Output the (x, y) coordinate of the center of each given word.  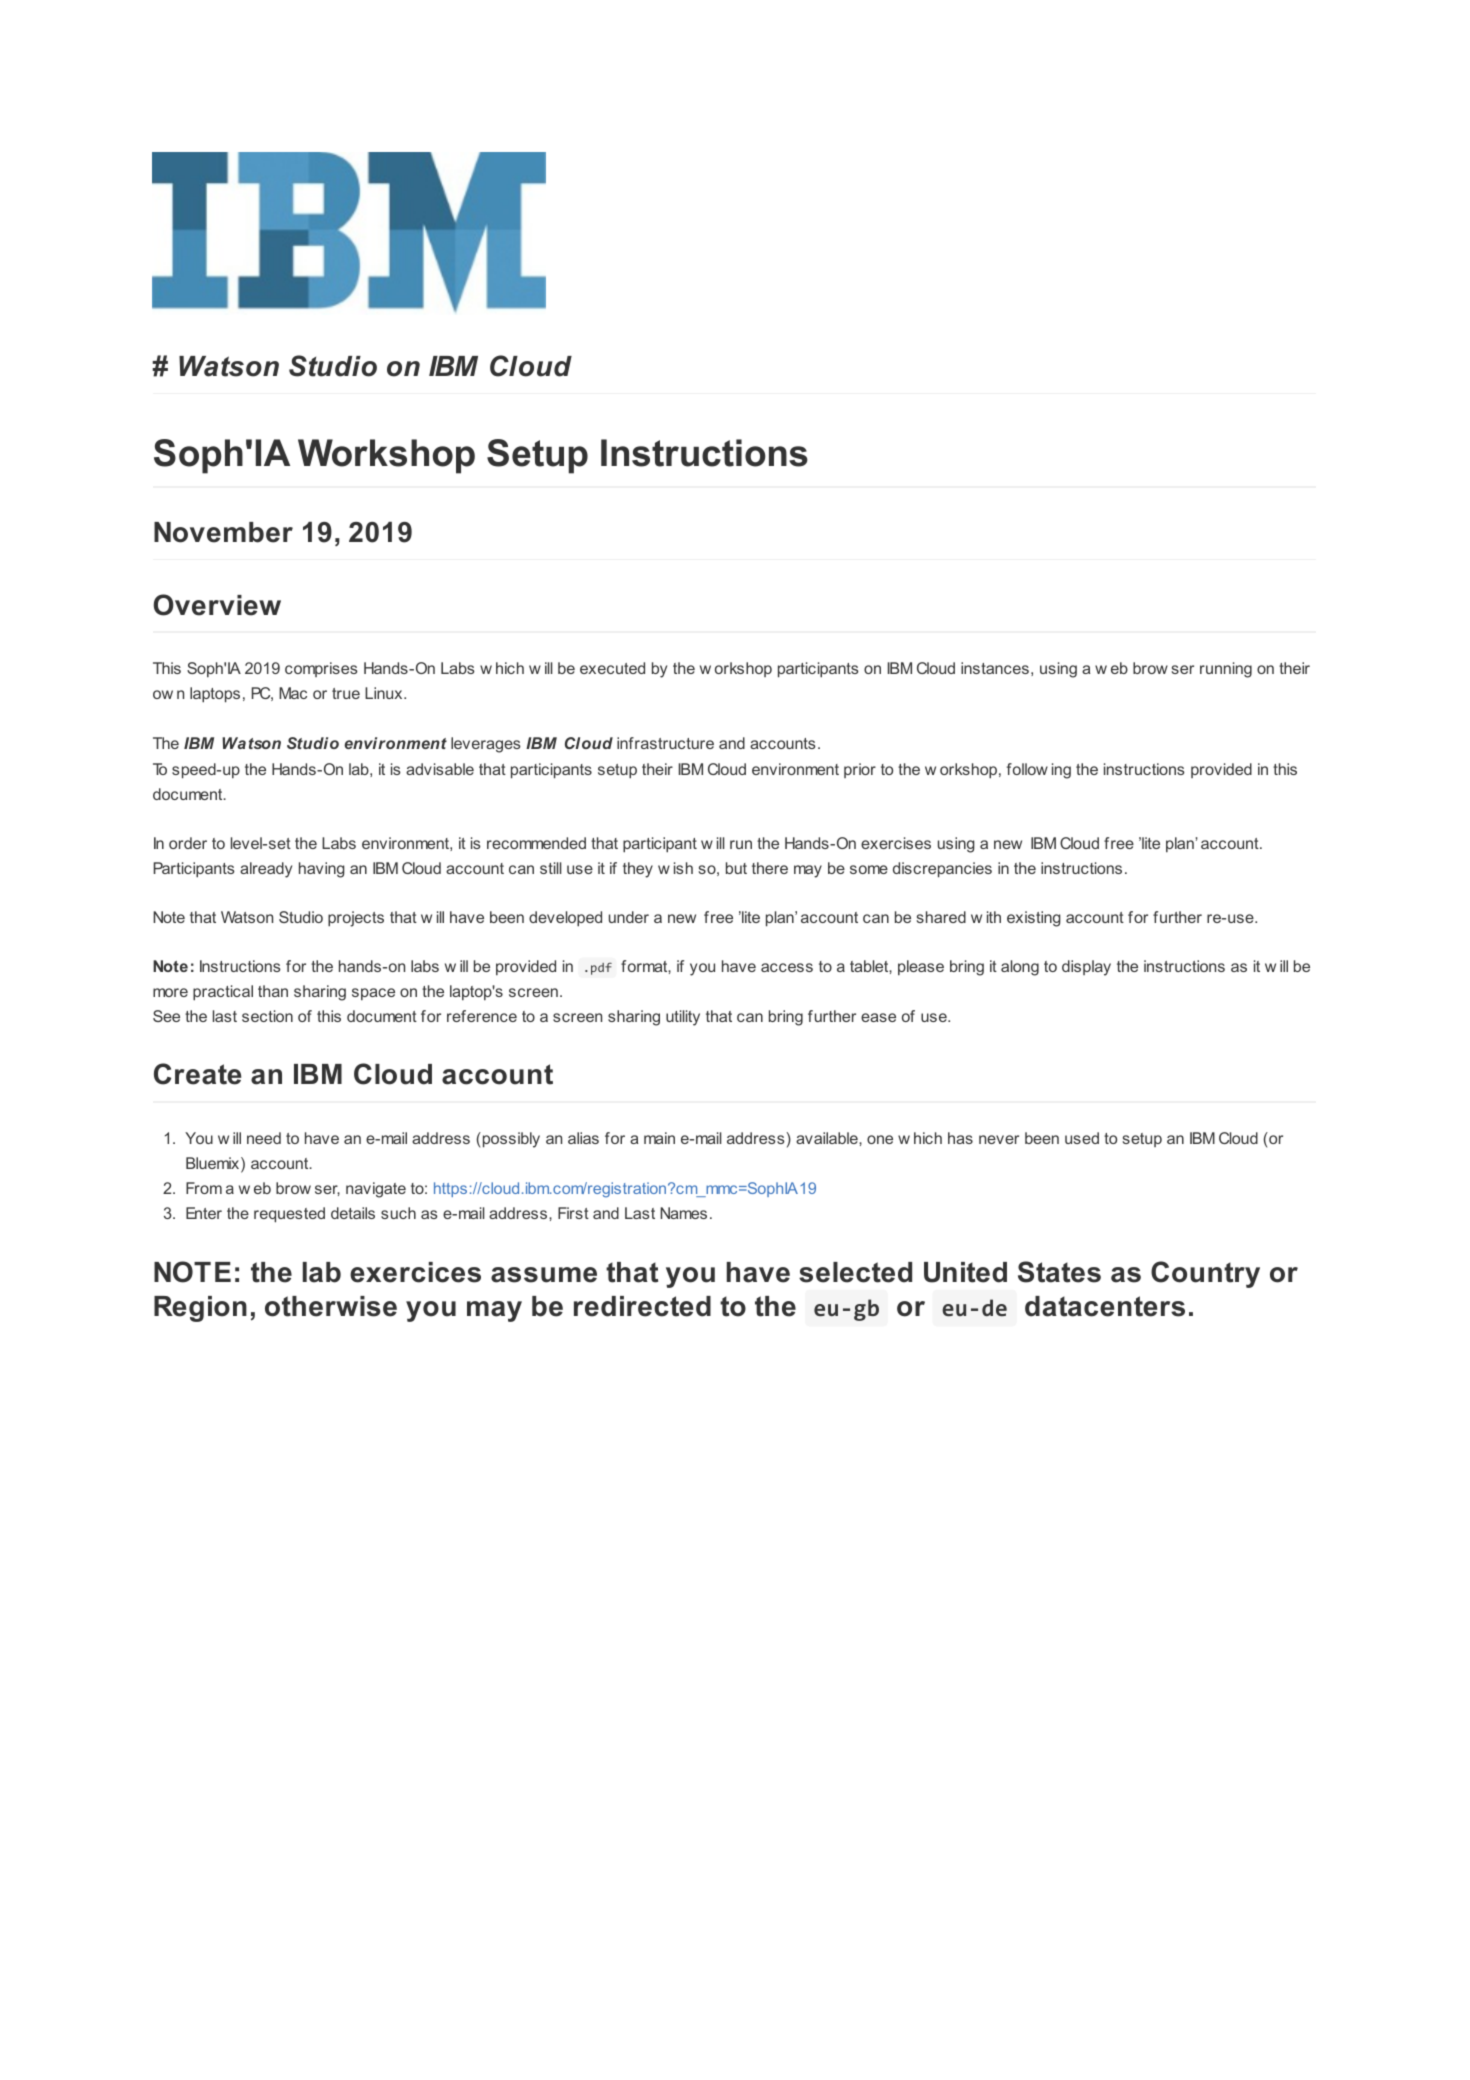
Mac (293, 693)
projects (356, 919)
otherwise (331, 1306)
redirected (642, 1306)
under (629, 917)
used (1082, 1138)
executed (612, 668)
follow (1027, 769)
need (264, 1138)
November (223, 532)
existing (1034, 919)
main (659, 1138)
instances (995, 668)
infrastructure (665, 743)
